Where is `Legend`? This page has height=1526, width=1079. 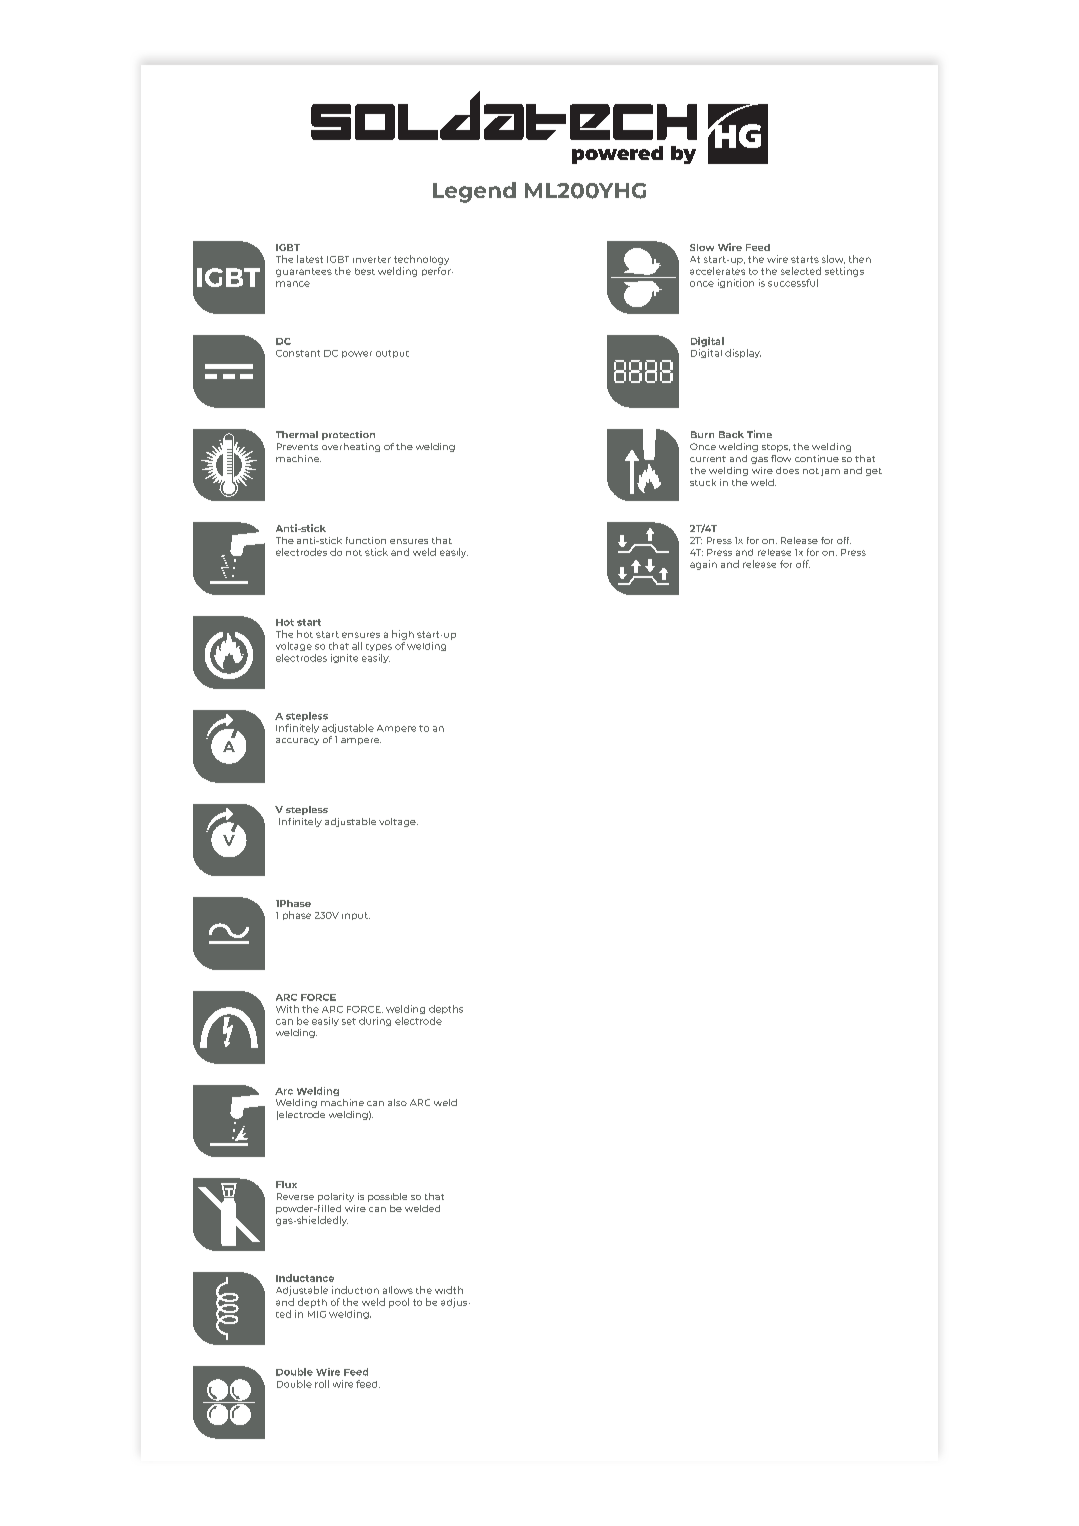 Legend is located at coordinates (474, 192).
